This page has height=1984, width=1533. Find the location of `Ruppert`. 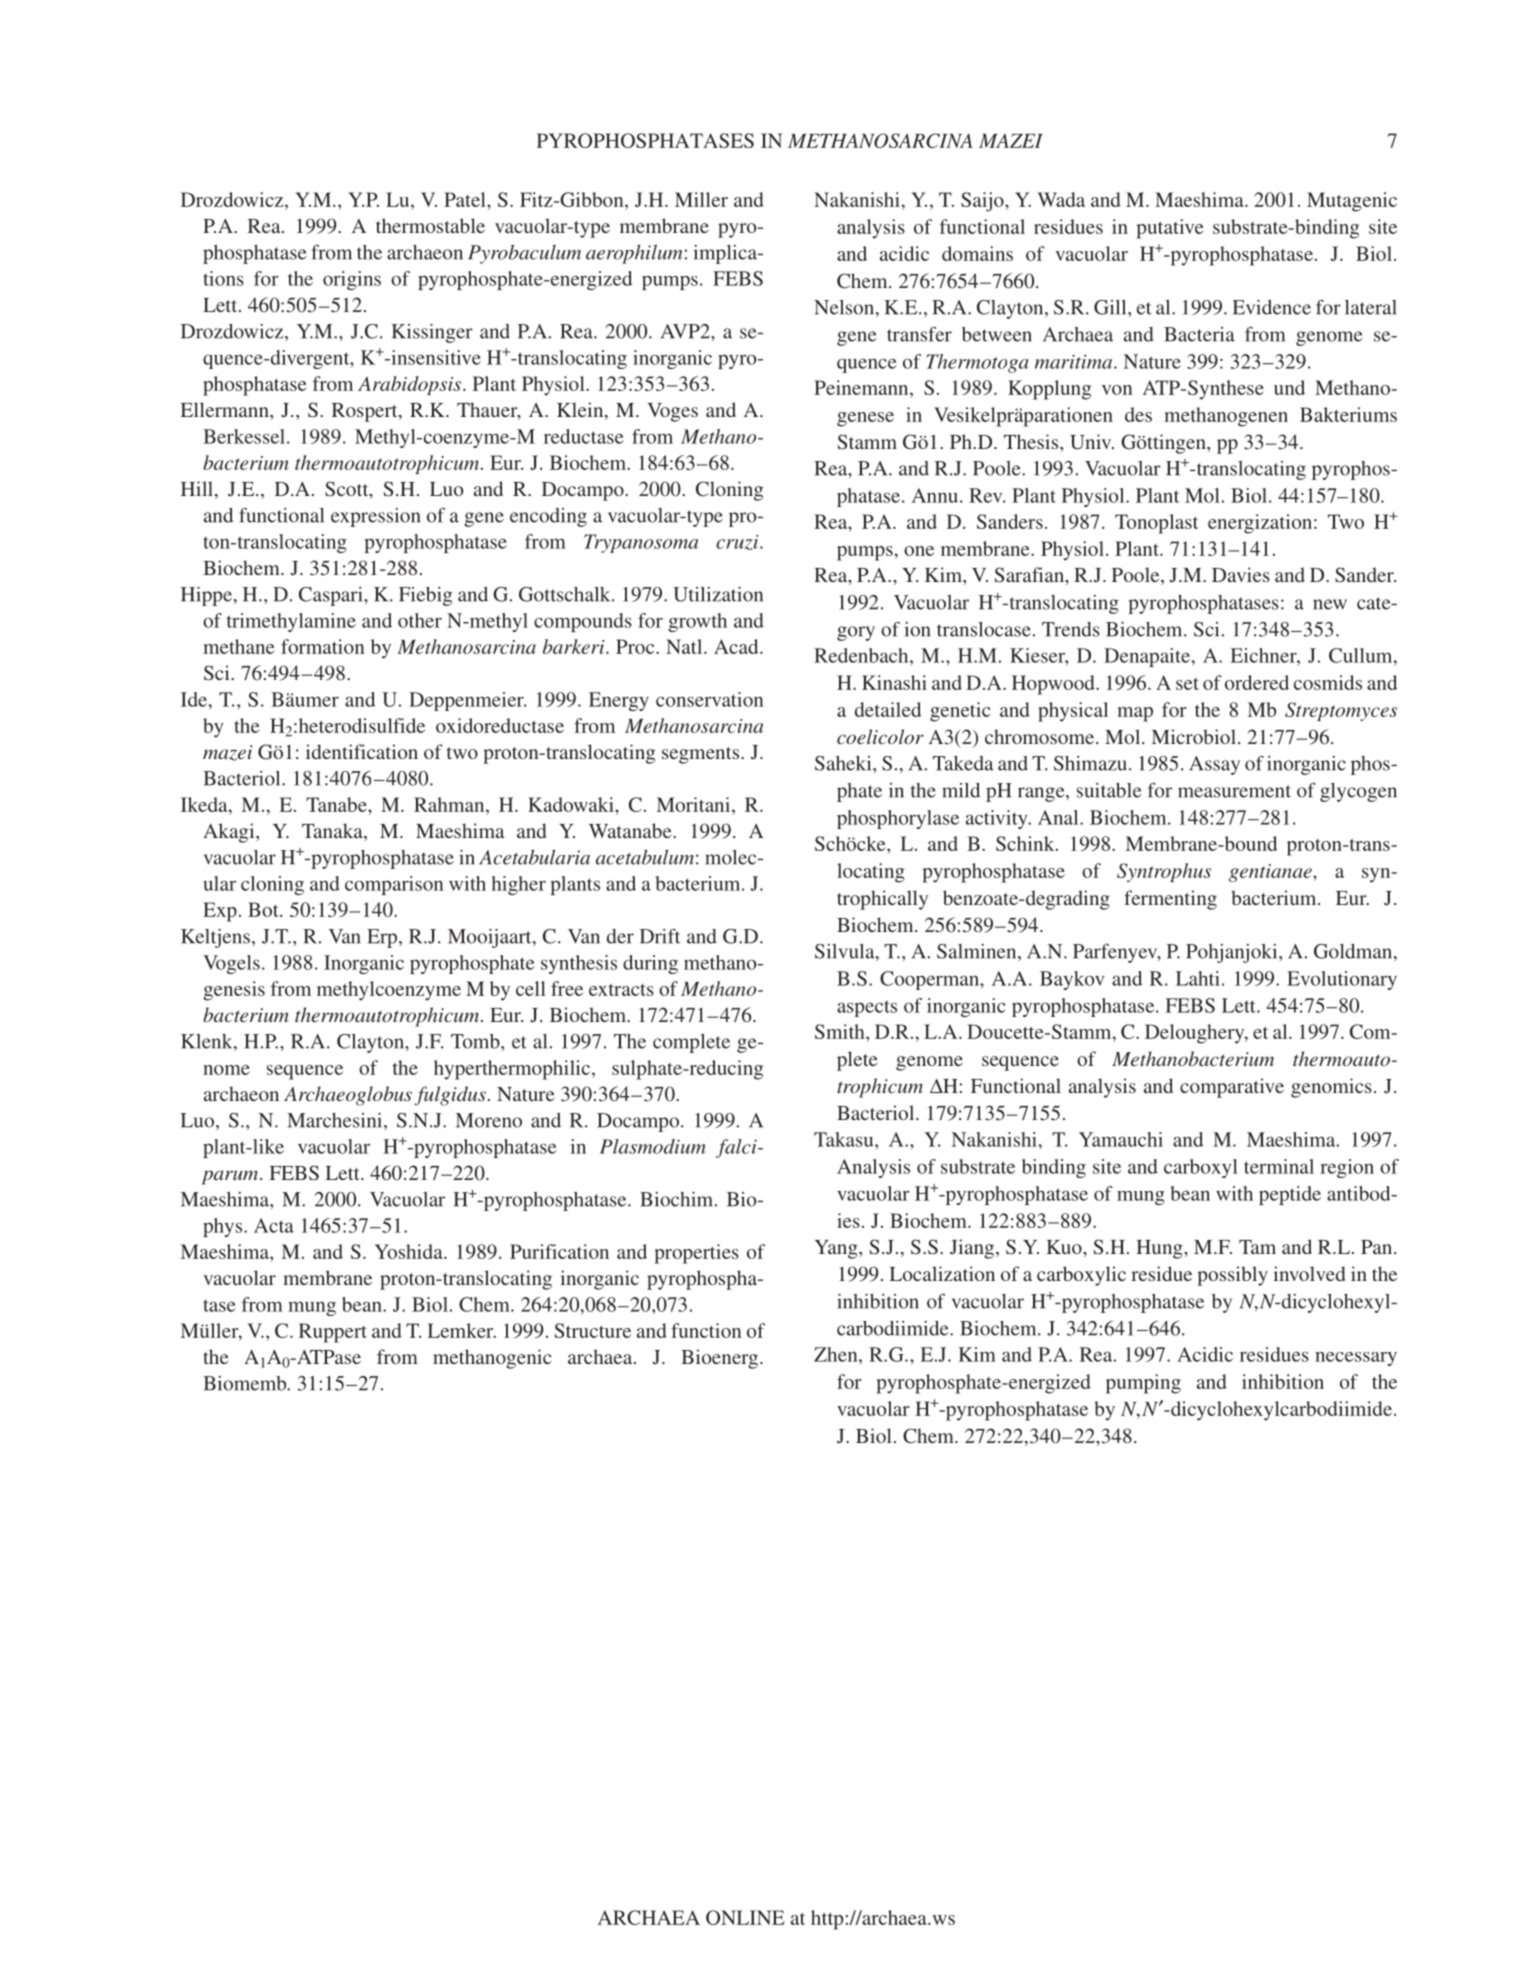

Ruppert is located at coordinates (333, 1333).
